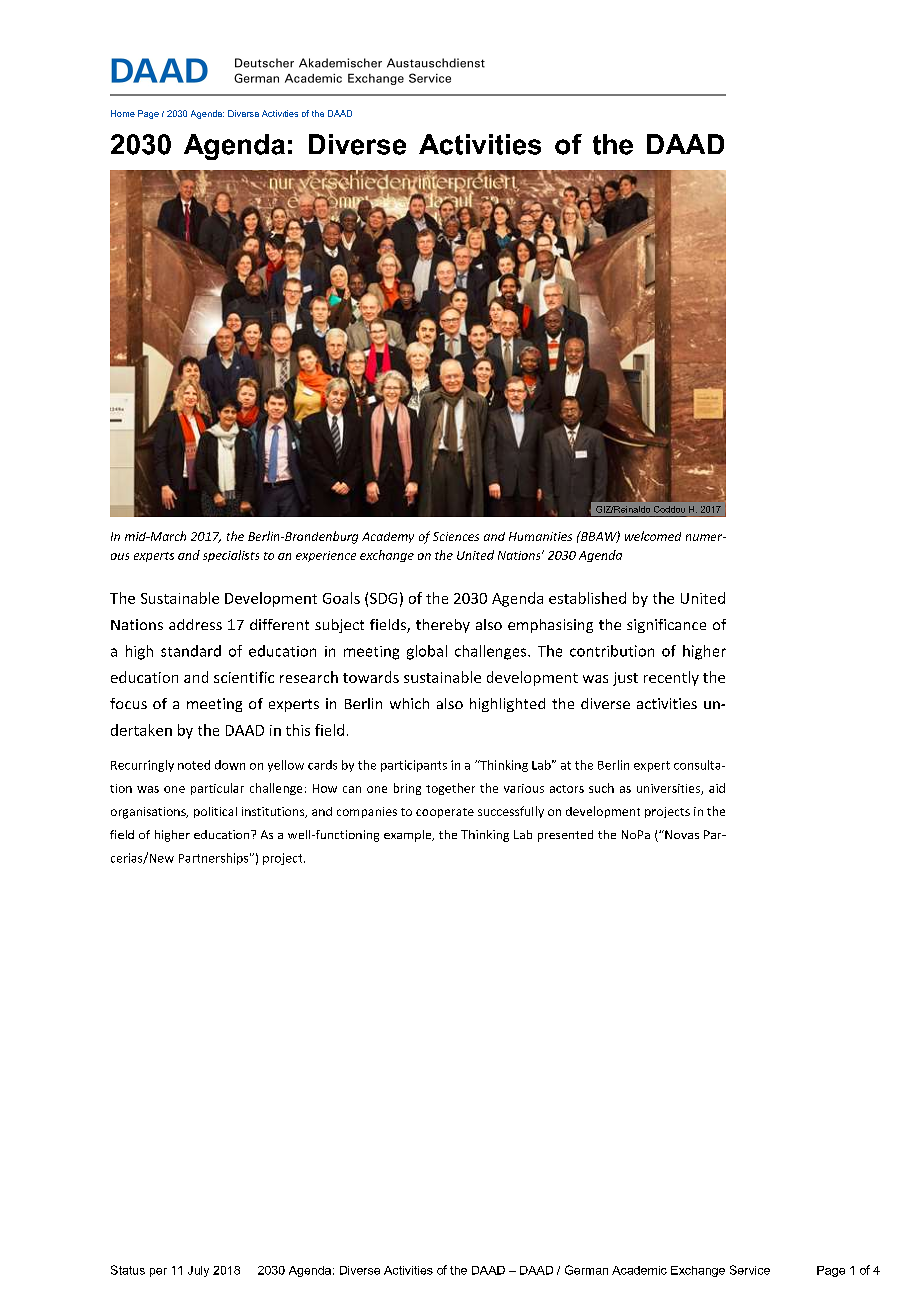 The width and height of the screenshot is (924, 1308). Describe the element at coordinates (586, 1270) in the screenshot. I see `German` at that location.
